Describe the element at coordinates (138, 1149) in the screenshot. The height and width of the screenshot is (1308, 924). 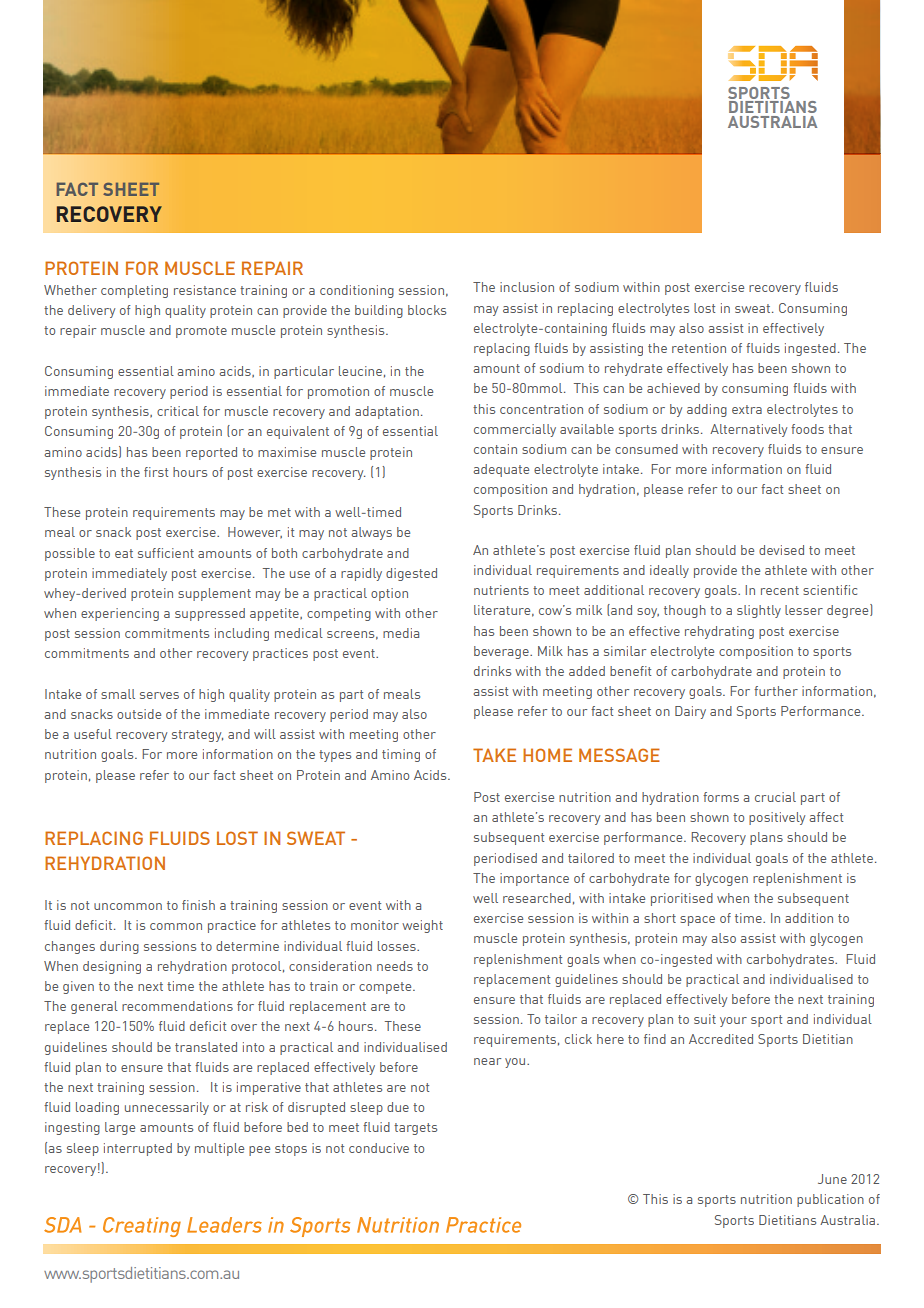
I see `interrupted` at that location.
